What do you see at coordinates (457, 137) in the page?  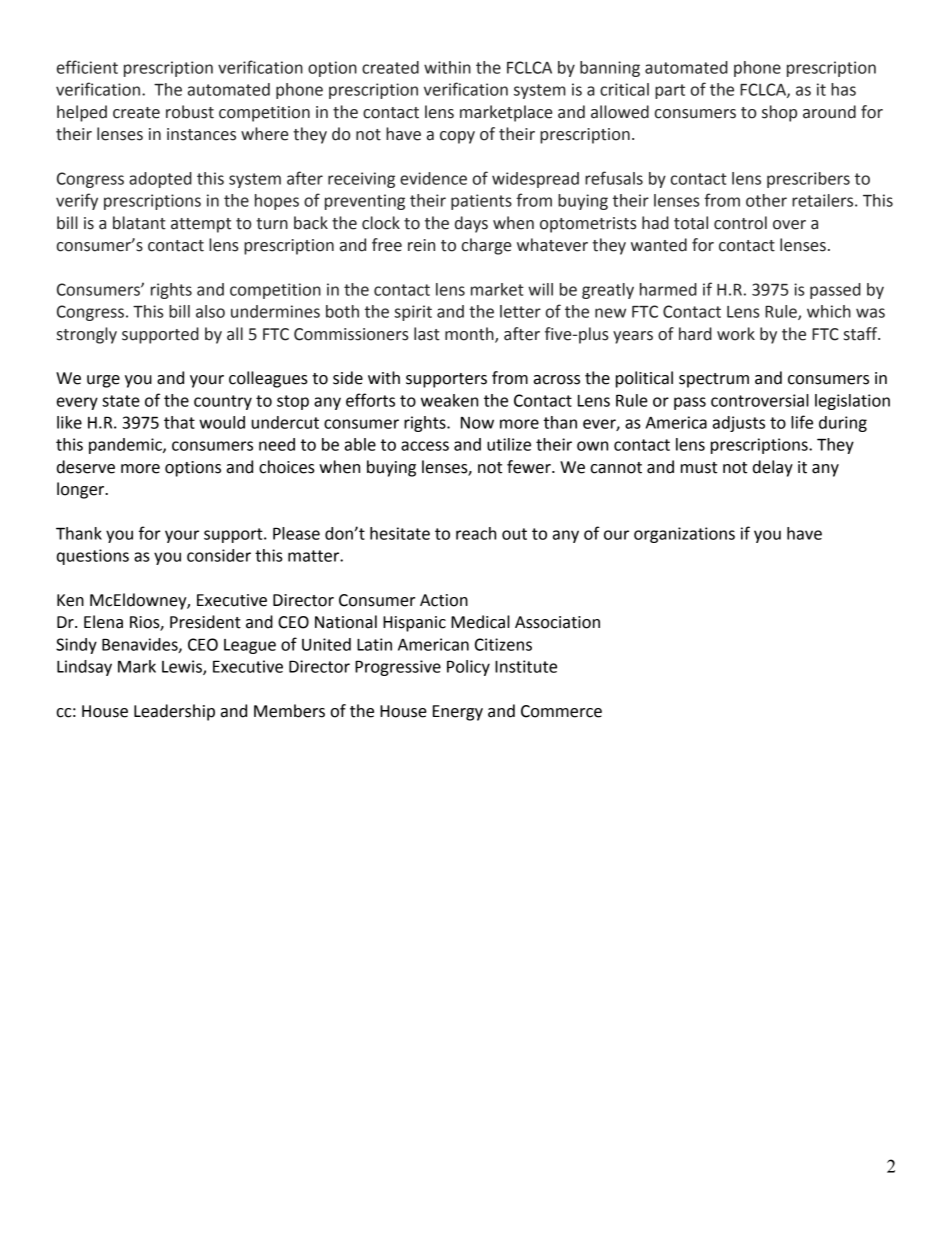 I see `copy` at bounding box center [457, 137].
